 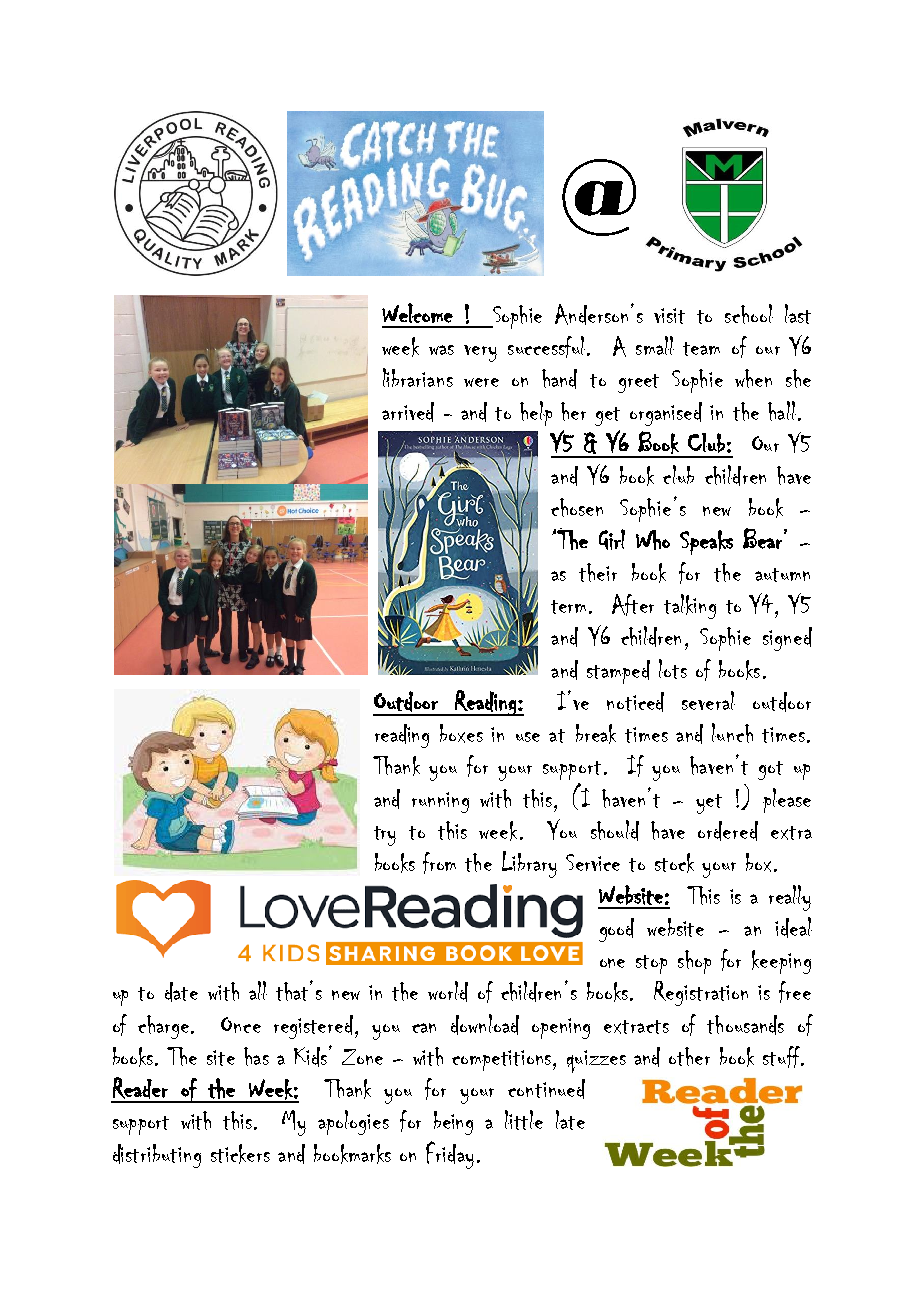 What do you see at coordinates (448, 991) in the screenshot?
I see `world` at bounding box center [448, 991].
